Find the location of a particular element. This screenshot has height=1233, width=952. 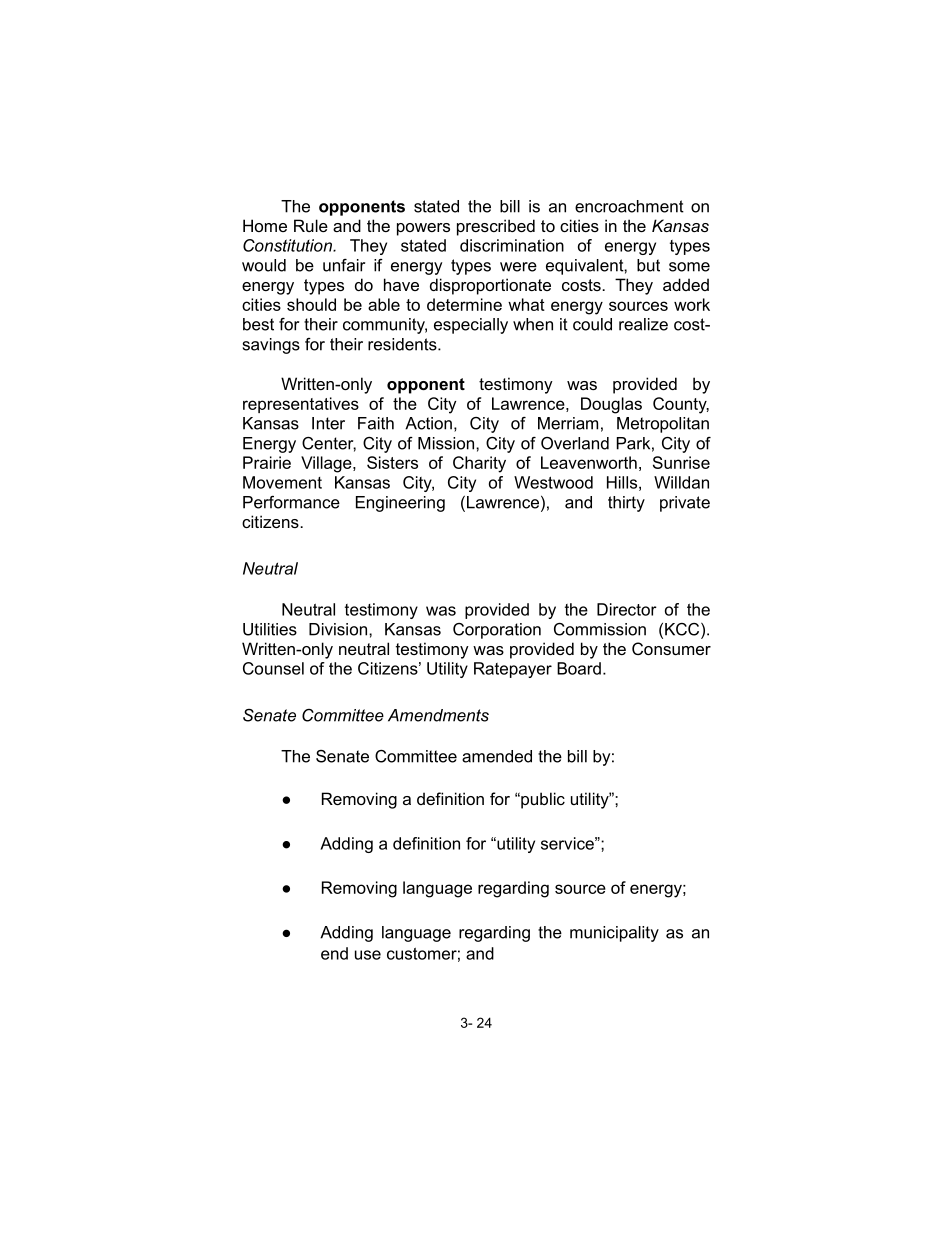

Board is located at coordinates (579, 668).
